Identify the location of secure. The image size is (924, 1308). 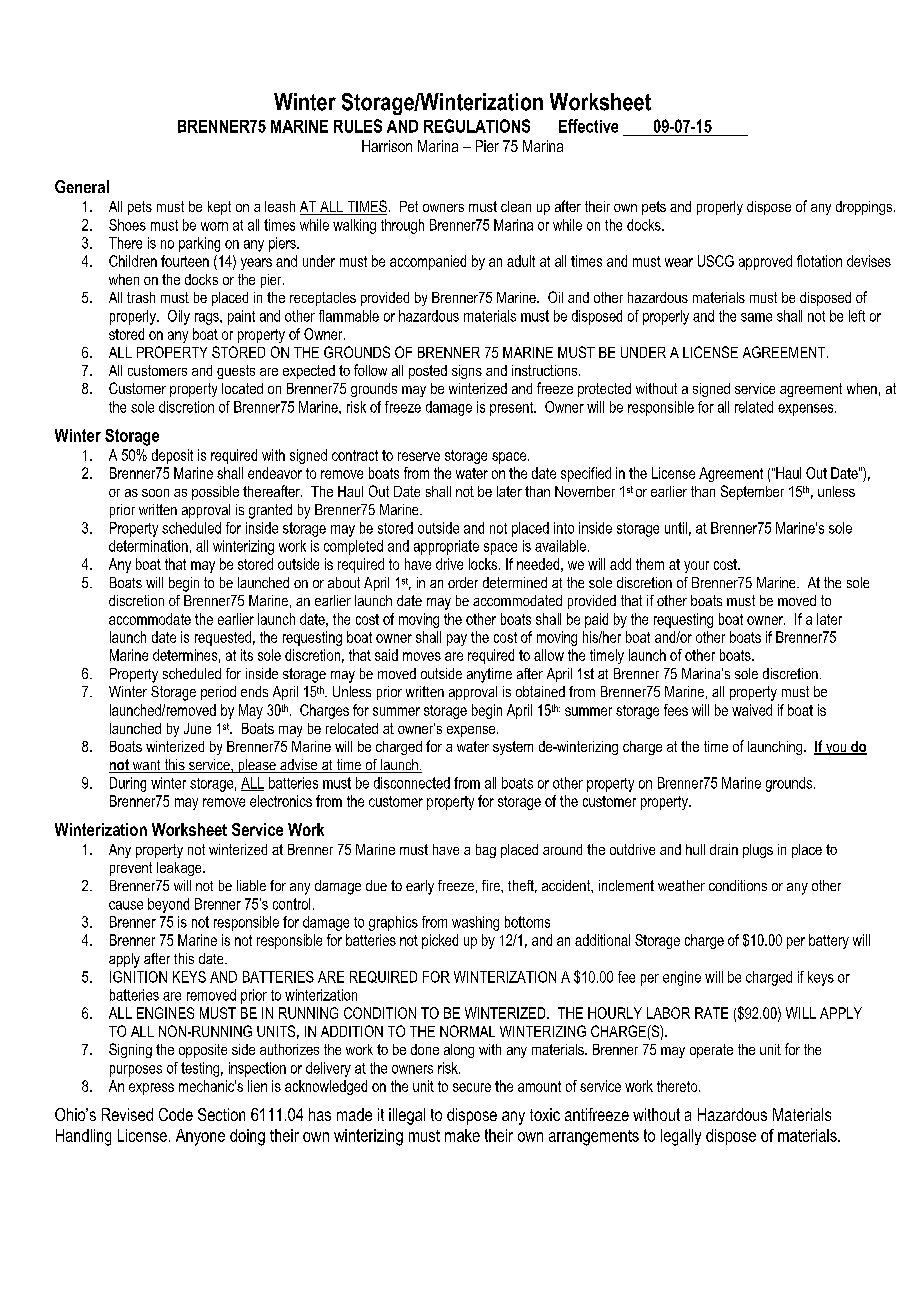
(472, 1087).
